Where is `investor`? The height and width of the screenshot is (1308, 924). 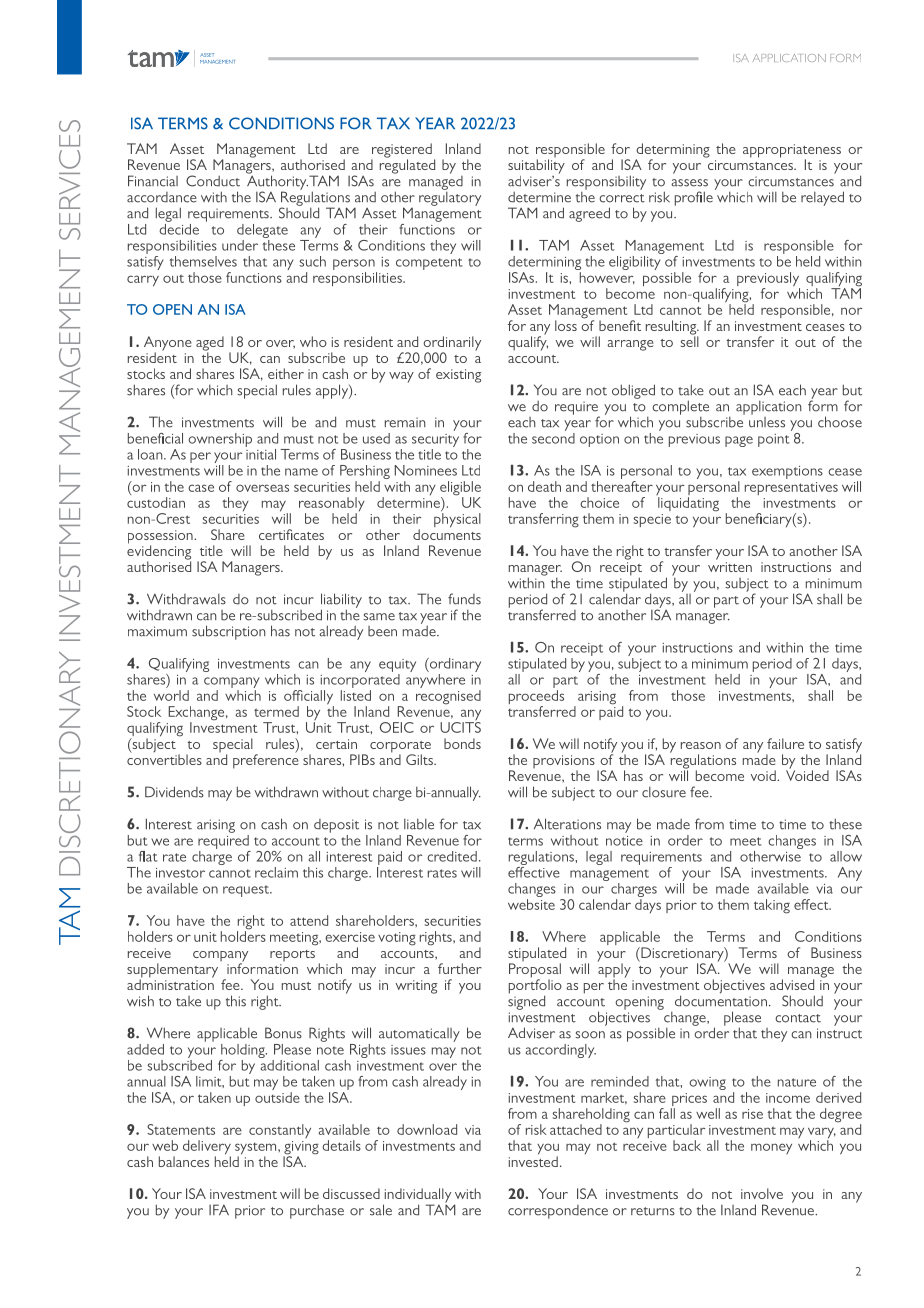 investor is located at coordinates (180, 873).
